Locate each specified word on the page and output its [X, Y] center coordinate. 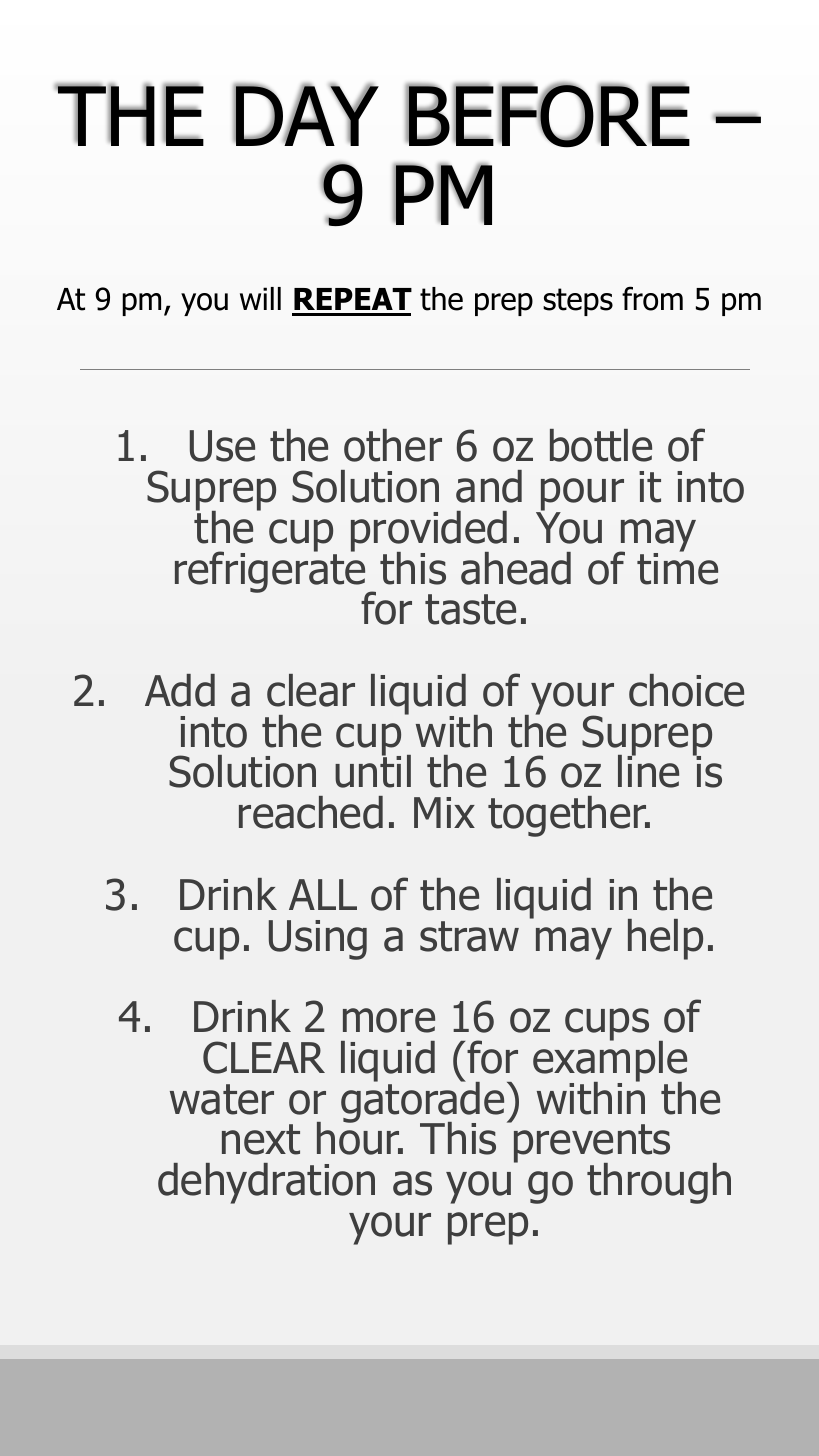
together [568, 816]
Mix [444, 812]
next [261, 1139]
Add [180, 690]
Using [318, 940]
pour [581, 495]
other [393, 445]
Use [222, 446]
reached [311, 812]
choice [686, 690]
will [260, 298]
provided [429, 532]
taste [470, 609]
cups [607, 1024]
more [389, 1020]
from [652, 298]
